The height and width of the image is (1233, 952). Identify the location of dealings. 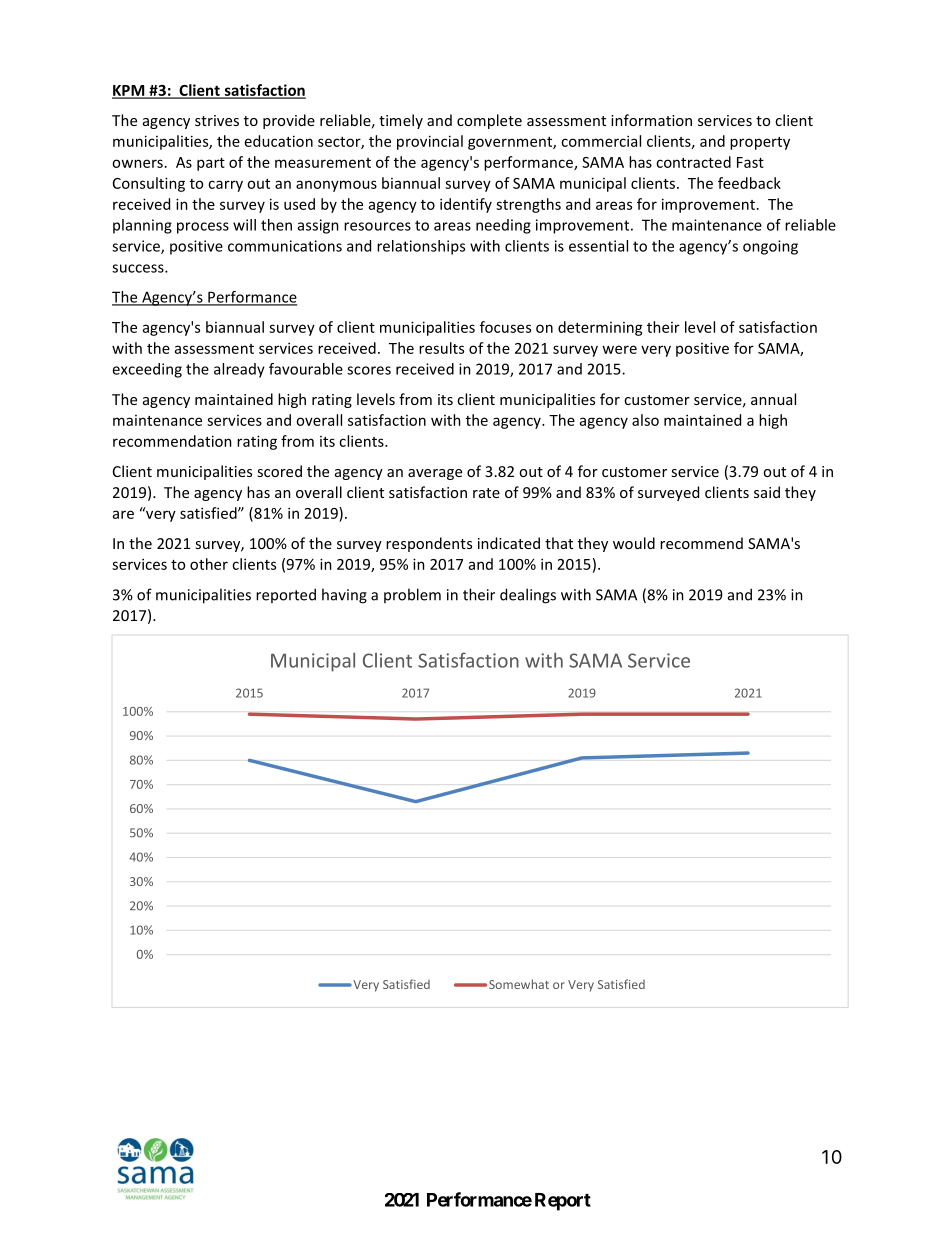
(528, 596).
